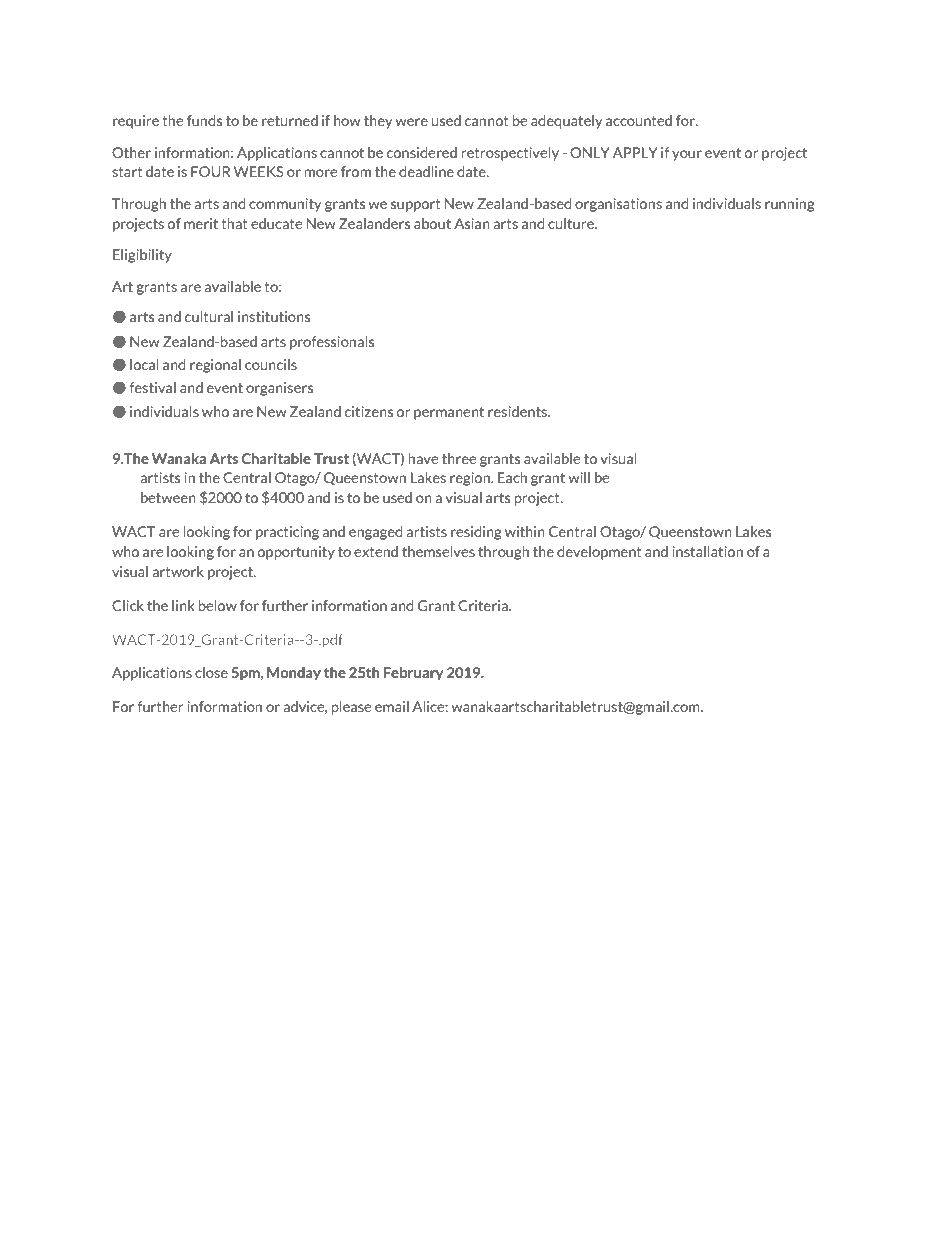  What do you see at coordinates (413, 674) in the screenshot?
I see `February` at bounding box center [413, 674].
